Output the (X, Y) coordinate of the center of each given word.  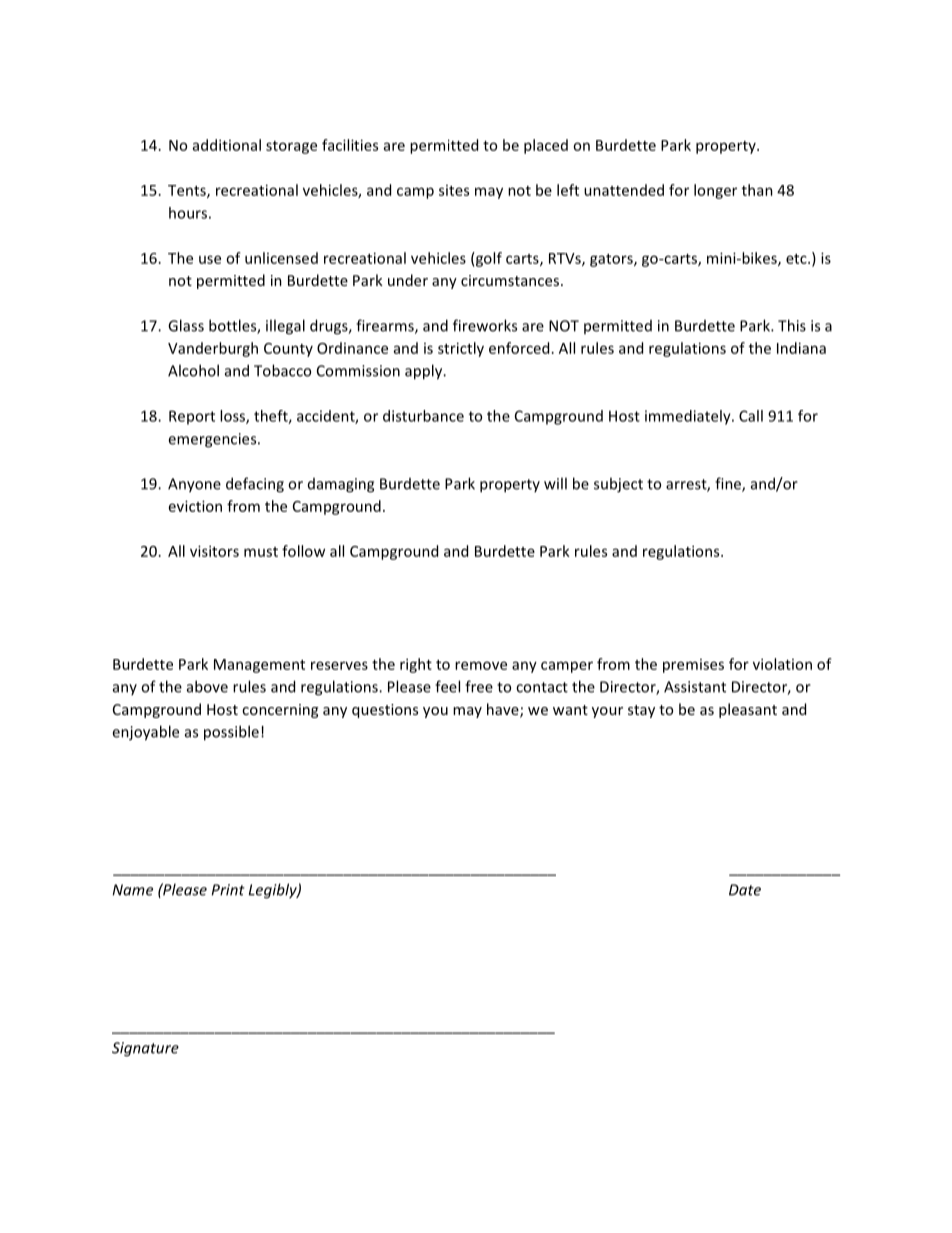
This (792, 325)
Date (745, 890)
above (207, 686)
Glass (186, 325)
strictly (461, 349)
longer (715, 191)
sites (454, 190)
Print (228, 890)
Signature (145, 1049)
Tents (188, 191)
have (504, 710)
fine (729, 484)
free (479, 686)
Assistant (695, 687)
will (555, 483)
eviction (195, 506)
